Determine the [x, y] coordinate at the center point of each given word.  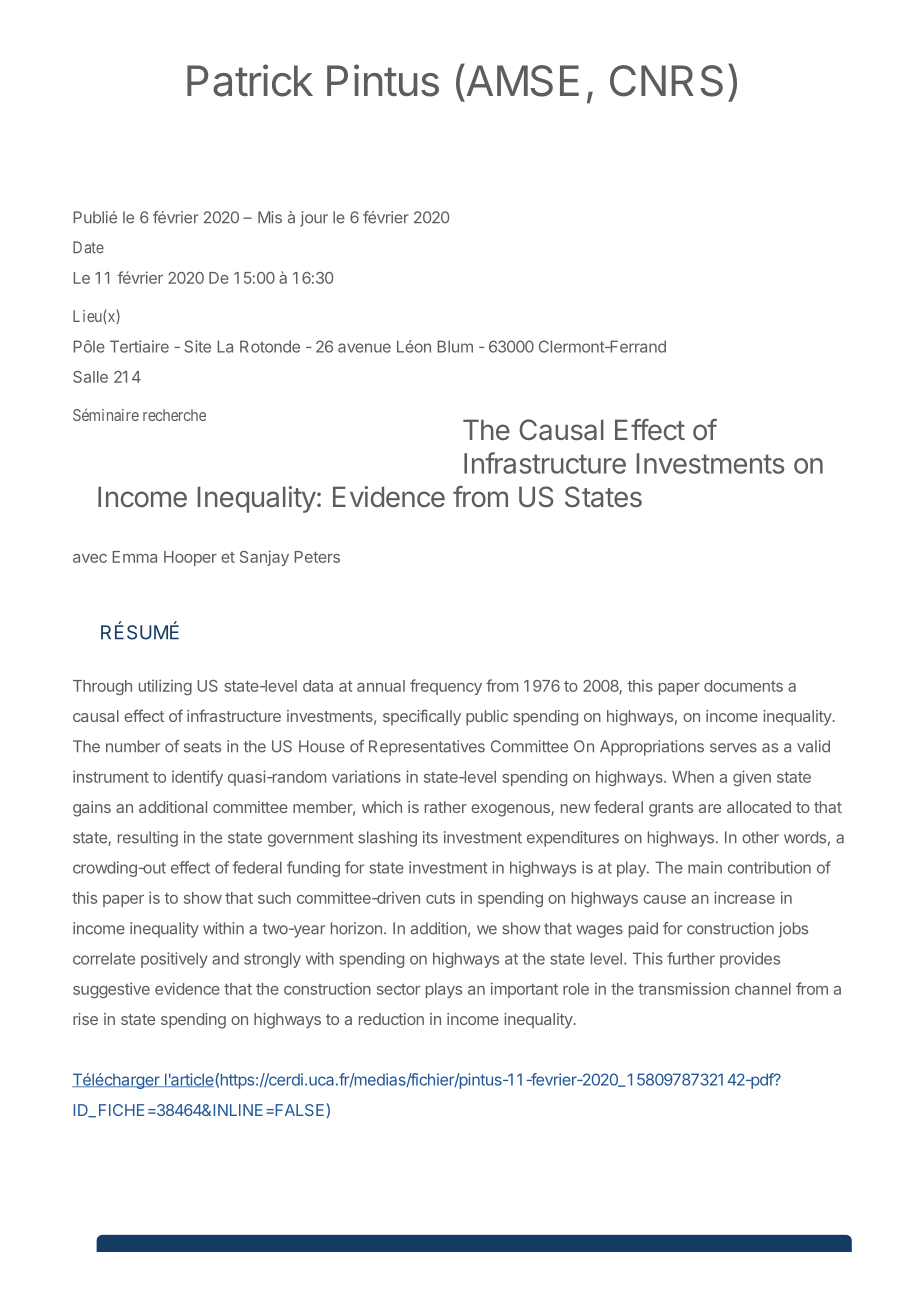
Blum [455, 346]
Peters [317, 557]
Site [197, 346]
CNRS [666, 81]
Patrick [250, 80]
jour [314, 219]
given [752, 778]
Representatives [427, 748]
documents [743, 686]
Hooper [190, 558]
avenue [364, 348]
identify [197, 778]
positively [174, 960]
